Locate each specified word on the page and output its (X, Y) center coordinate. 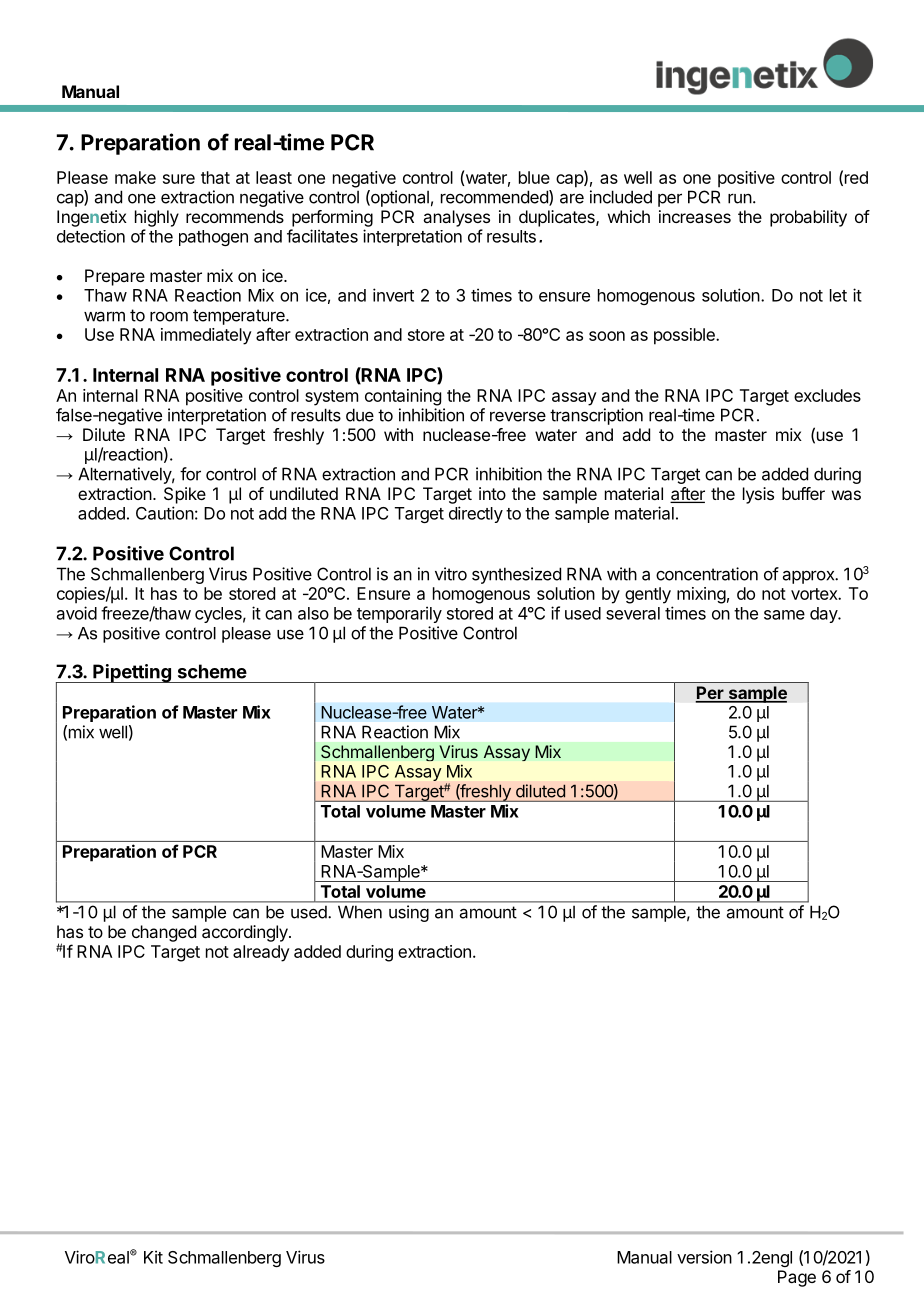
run (740, 198)
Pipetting (132, 673)
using (409, 913)
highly (157, 218)
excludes (827, 395)
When (360, 912)
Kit (153, 1257)
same (784, 615)
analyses (456, 218)
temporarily (399, 614)
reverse (518, 416)
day (824, 615)
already (261, 953)
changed (164, 933)
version (704, 1257)
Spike (185, 495)
